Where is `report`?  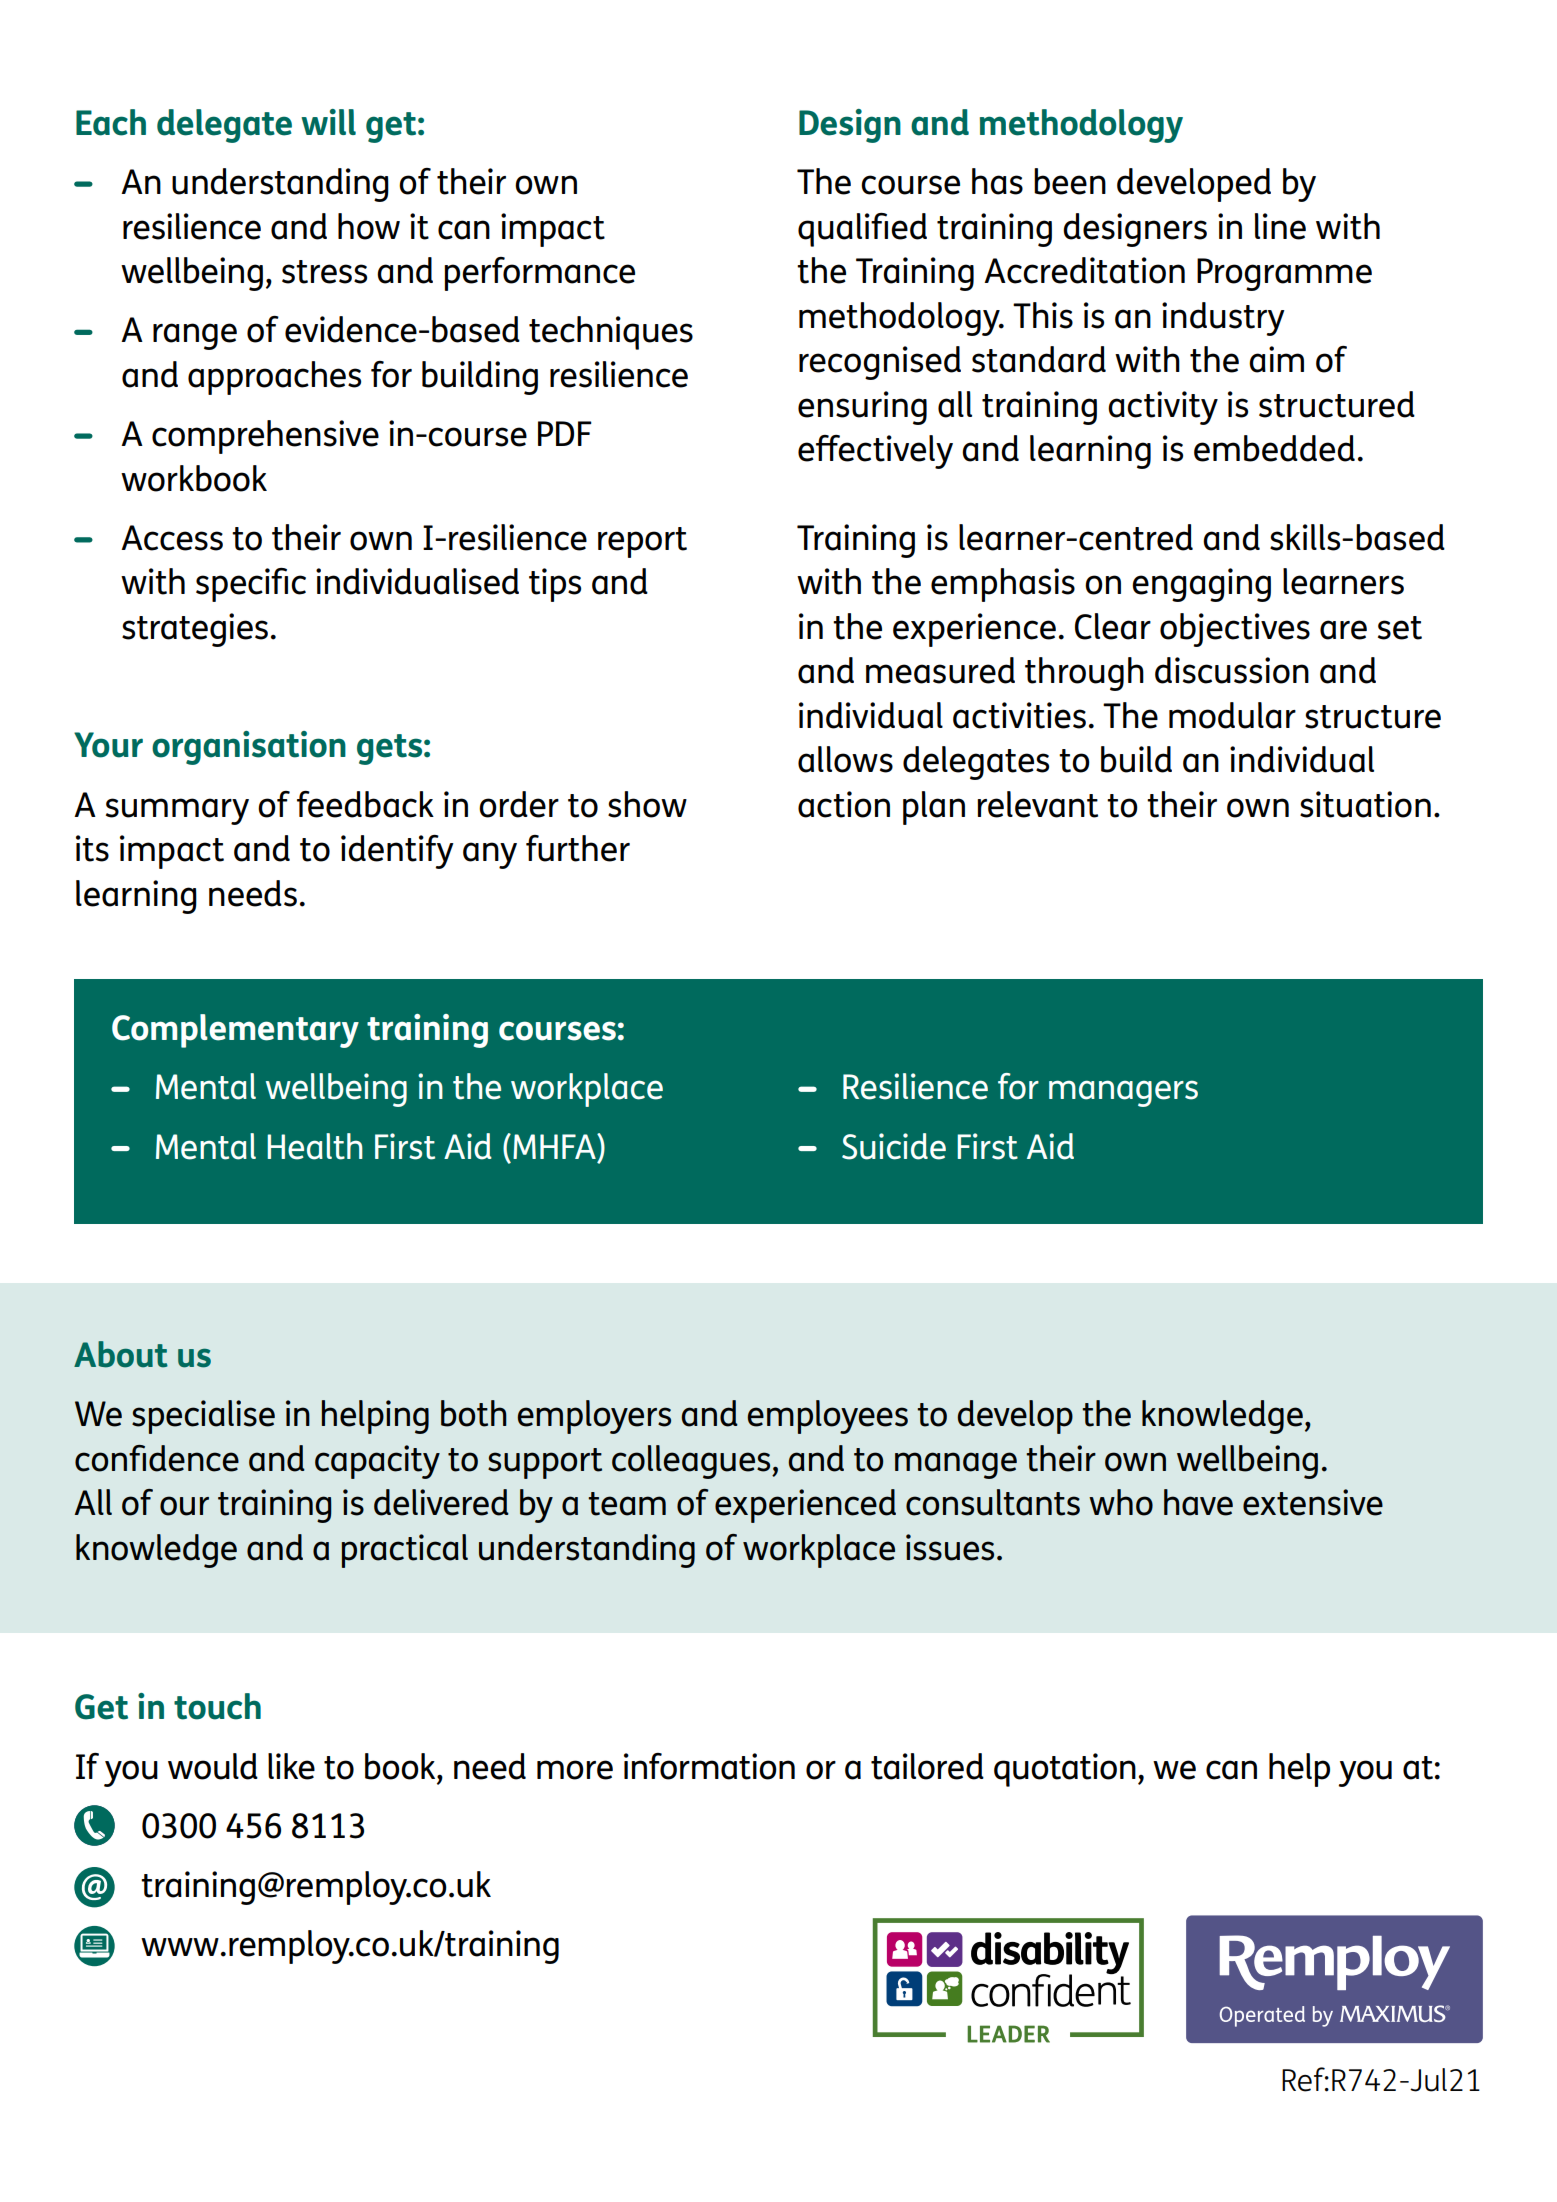
report is located at coordinates (642, 542).
